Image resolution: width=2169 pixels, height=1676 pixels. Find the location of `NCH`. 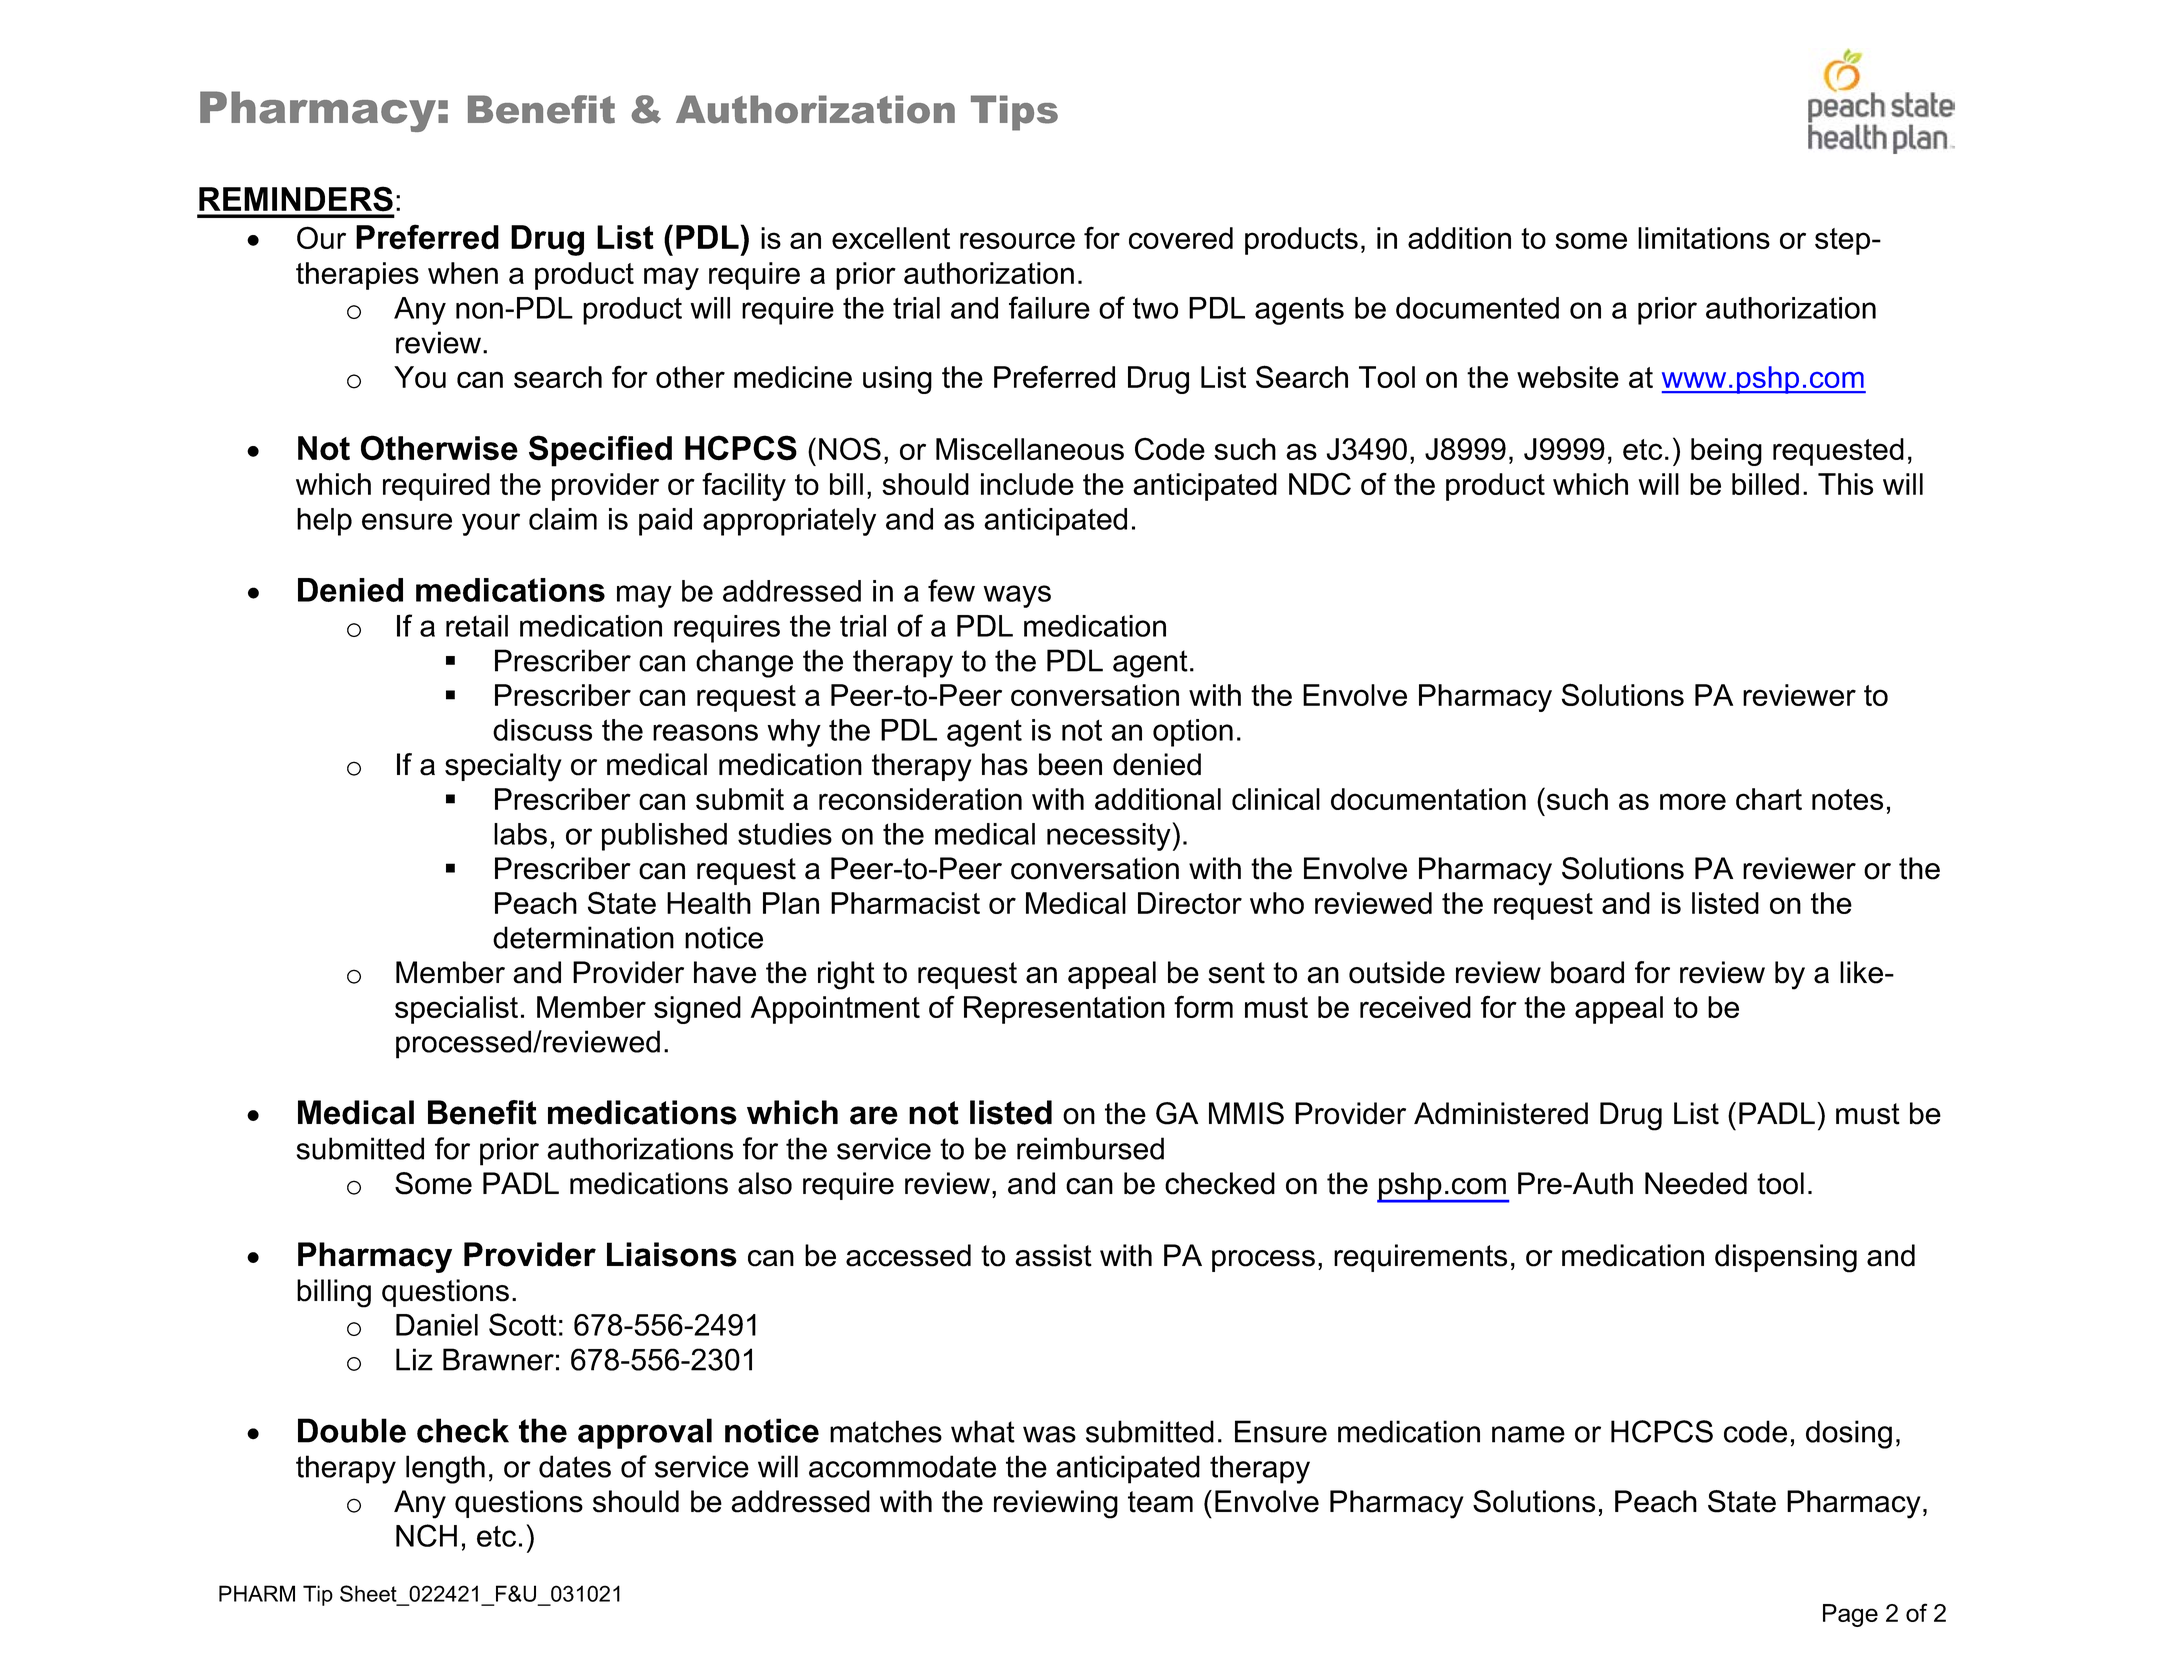

NCH is located at coordinates (426, 1535).
